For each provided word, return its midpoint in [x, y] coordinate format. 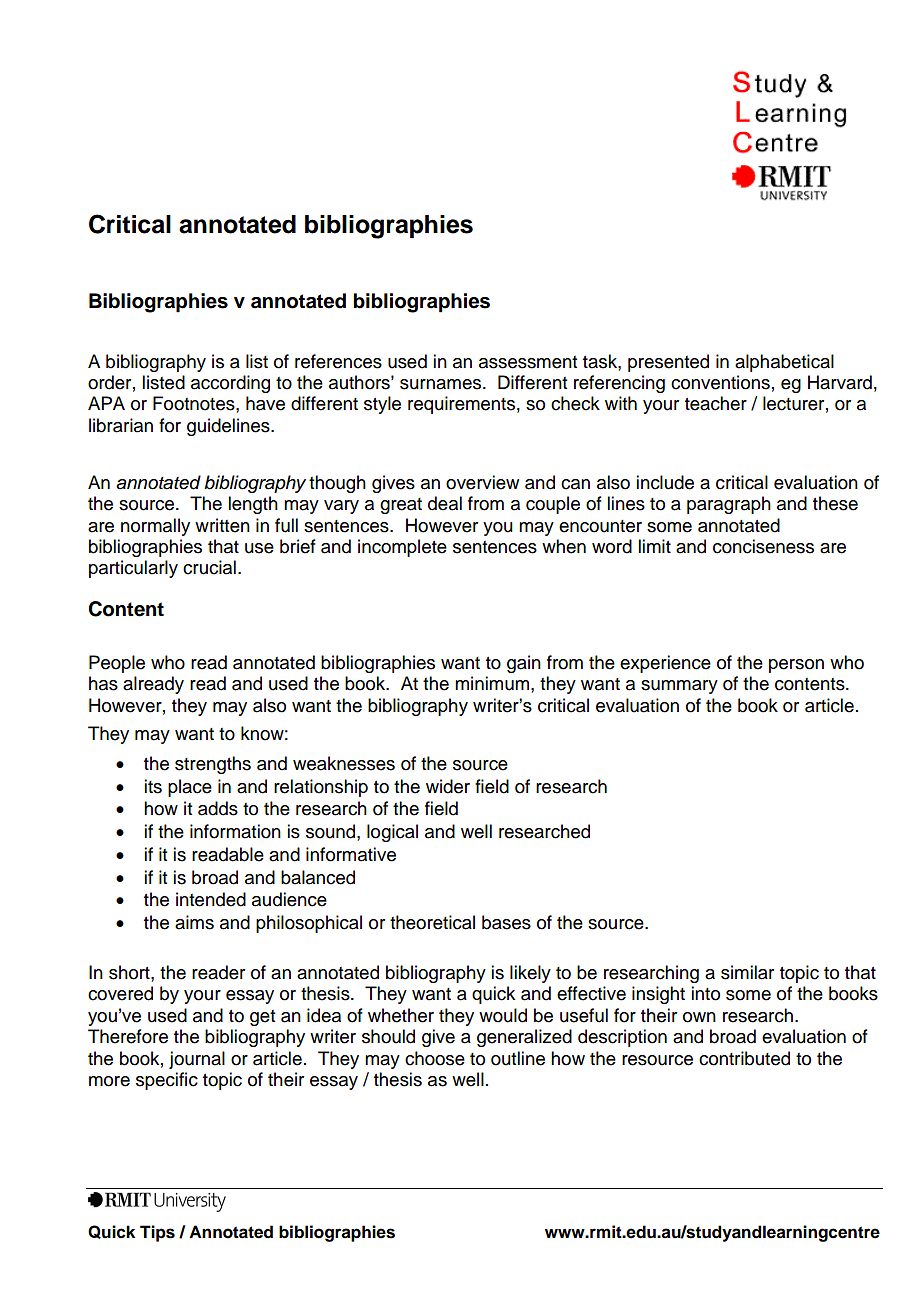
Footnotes [195, 403]
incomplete [402, 548]
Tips [157, 1233]
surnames [440, 384]
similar [747, 972]
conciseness [763, 546]
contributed [744, 1058]
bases [506, 922]
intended [211, 899]
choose [435, 1058]
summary [679, 687]
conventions [720, 382]
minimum [493, 683]
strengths [213, 765]
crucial [209, 567]
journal [197, 1060]
